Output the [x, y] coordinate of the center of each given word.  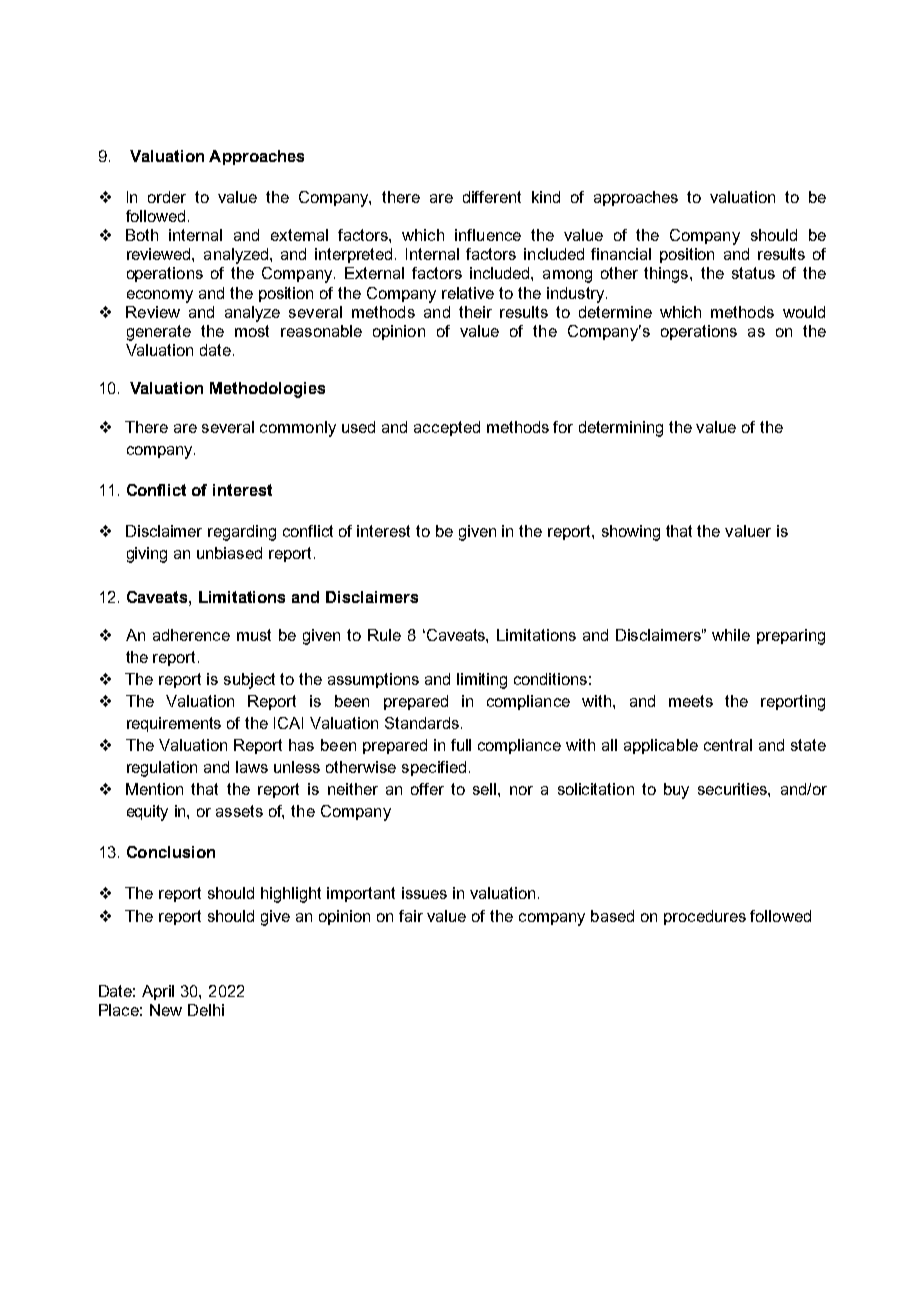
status [753, 273]
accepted [447, 428]
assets [239, 811]
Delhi [206, 1010]
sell [486, 789]
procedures [705, 917]
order [167, 197]
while [731, 635]
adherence [191, 635]
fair [411, 916]
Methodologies [267, 390]
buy [676, 791]
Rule [384, 635]
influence [488, 235]
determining [621, 429]
